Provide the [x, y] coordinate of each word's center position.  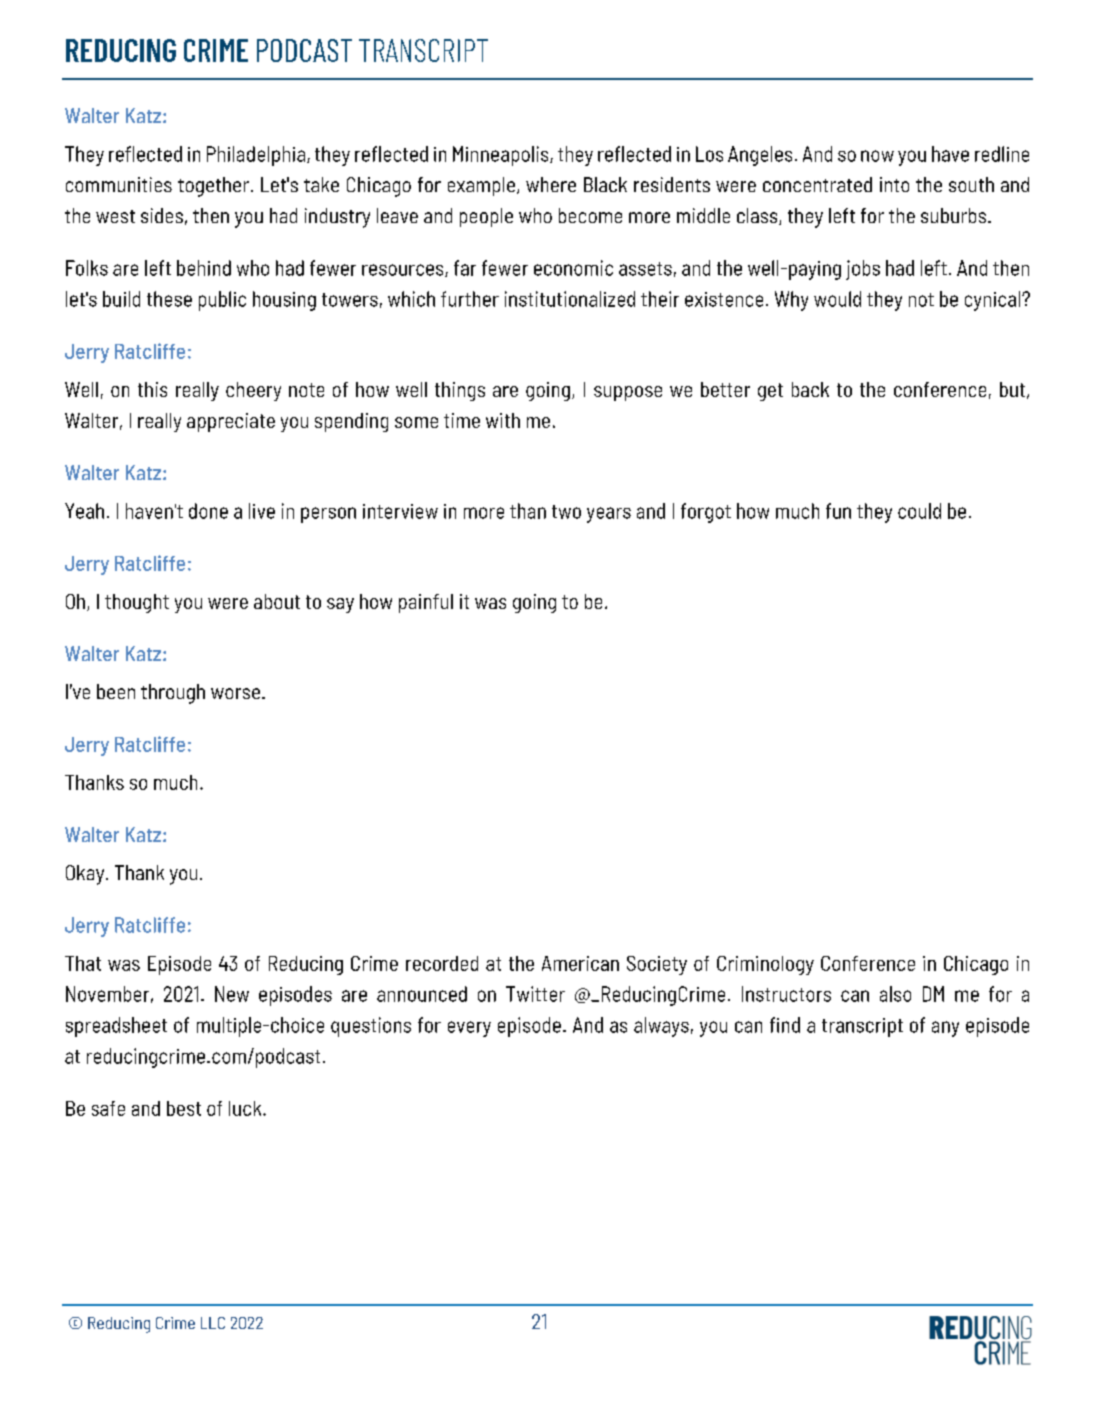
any [945, 1029]
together [213, 187]
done [208, 511]
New [232, 994]
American [580, 963]
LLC [213, 1323]
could [919, 511]
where [551, 184]
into [894, 184]
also [895, 994]
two [566, 512]
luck [246, 1108]
